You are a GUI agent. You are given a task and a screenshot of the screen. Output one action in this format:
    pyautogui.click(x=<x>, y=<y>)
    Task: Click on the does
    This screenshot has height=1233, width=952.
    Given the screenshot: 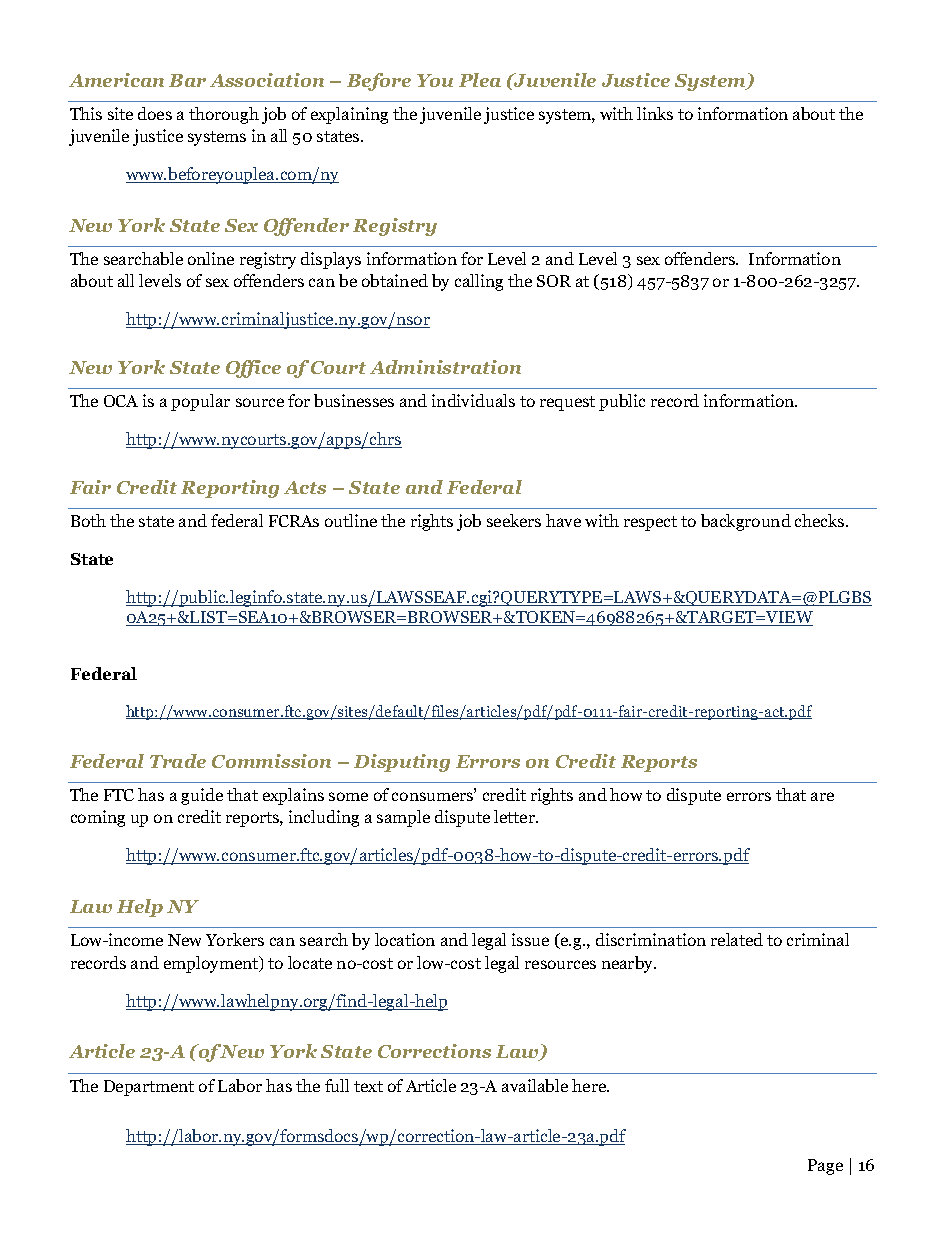 What is the action you would take?
    pyautogui.click(x=155, y=113)
